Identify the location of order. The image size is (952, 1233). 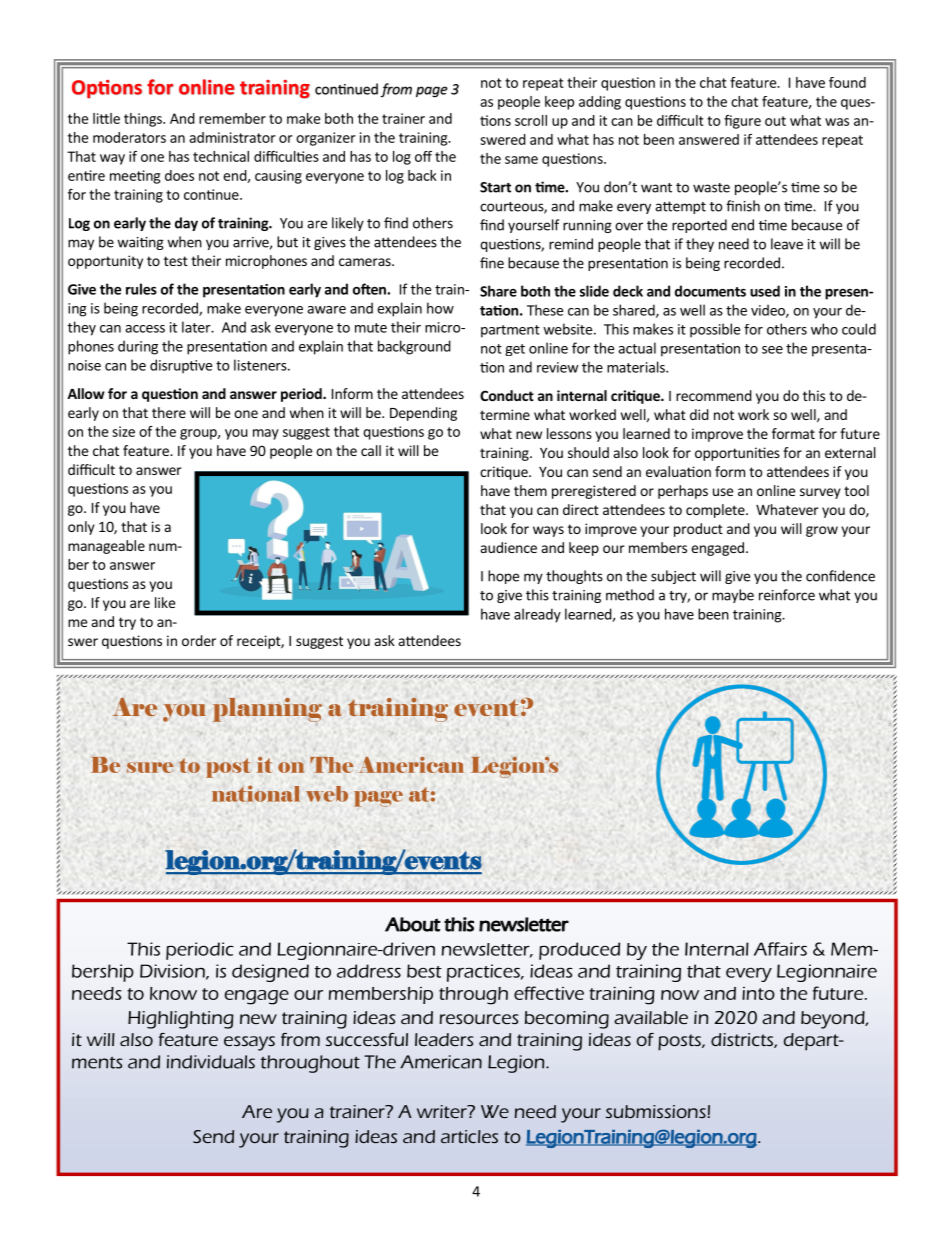
(199, 640).
